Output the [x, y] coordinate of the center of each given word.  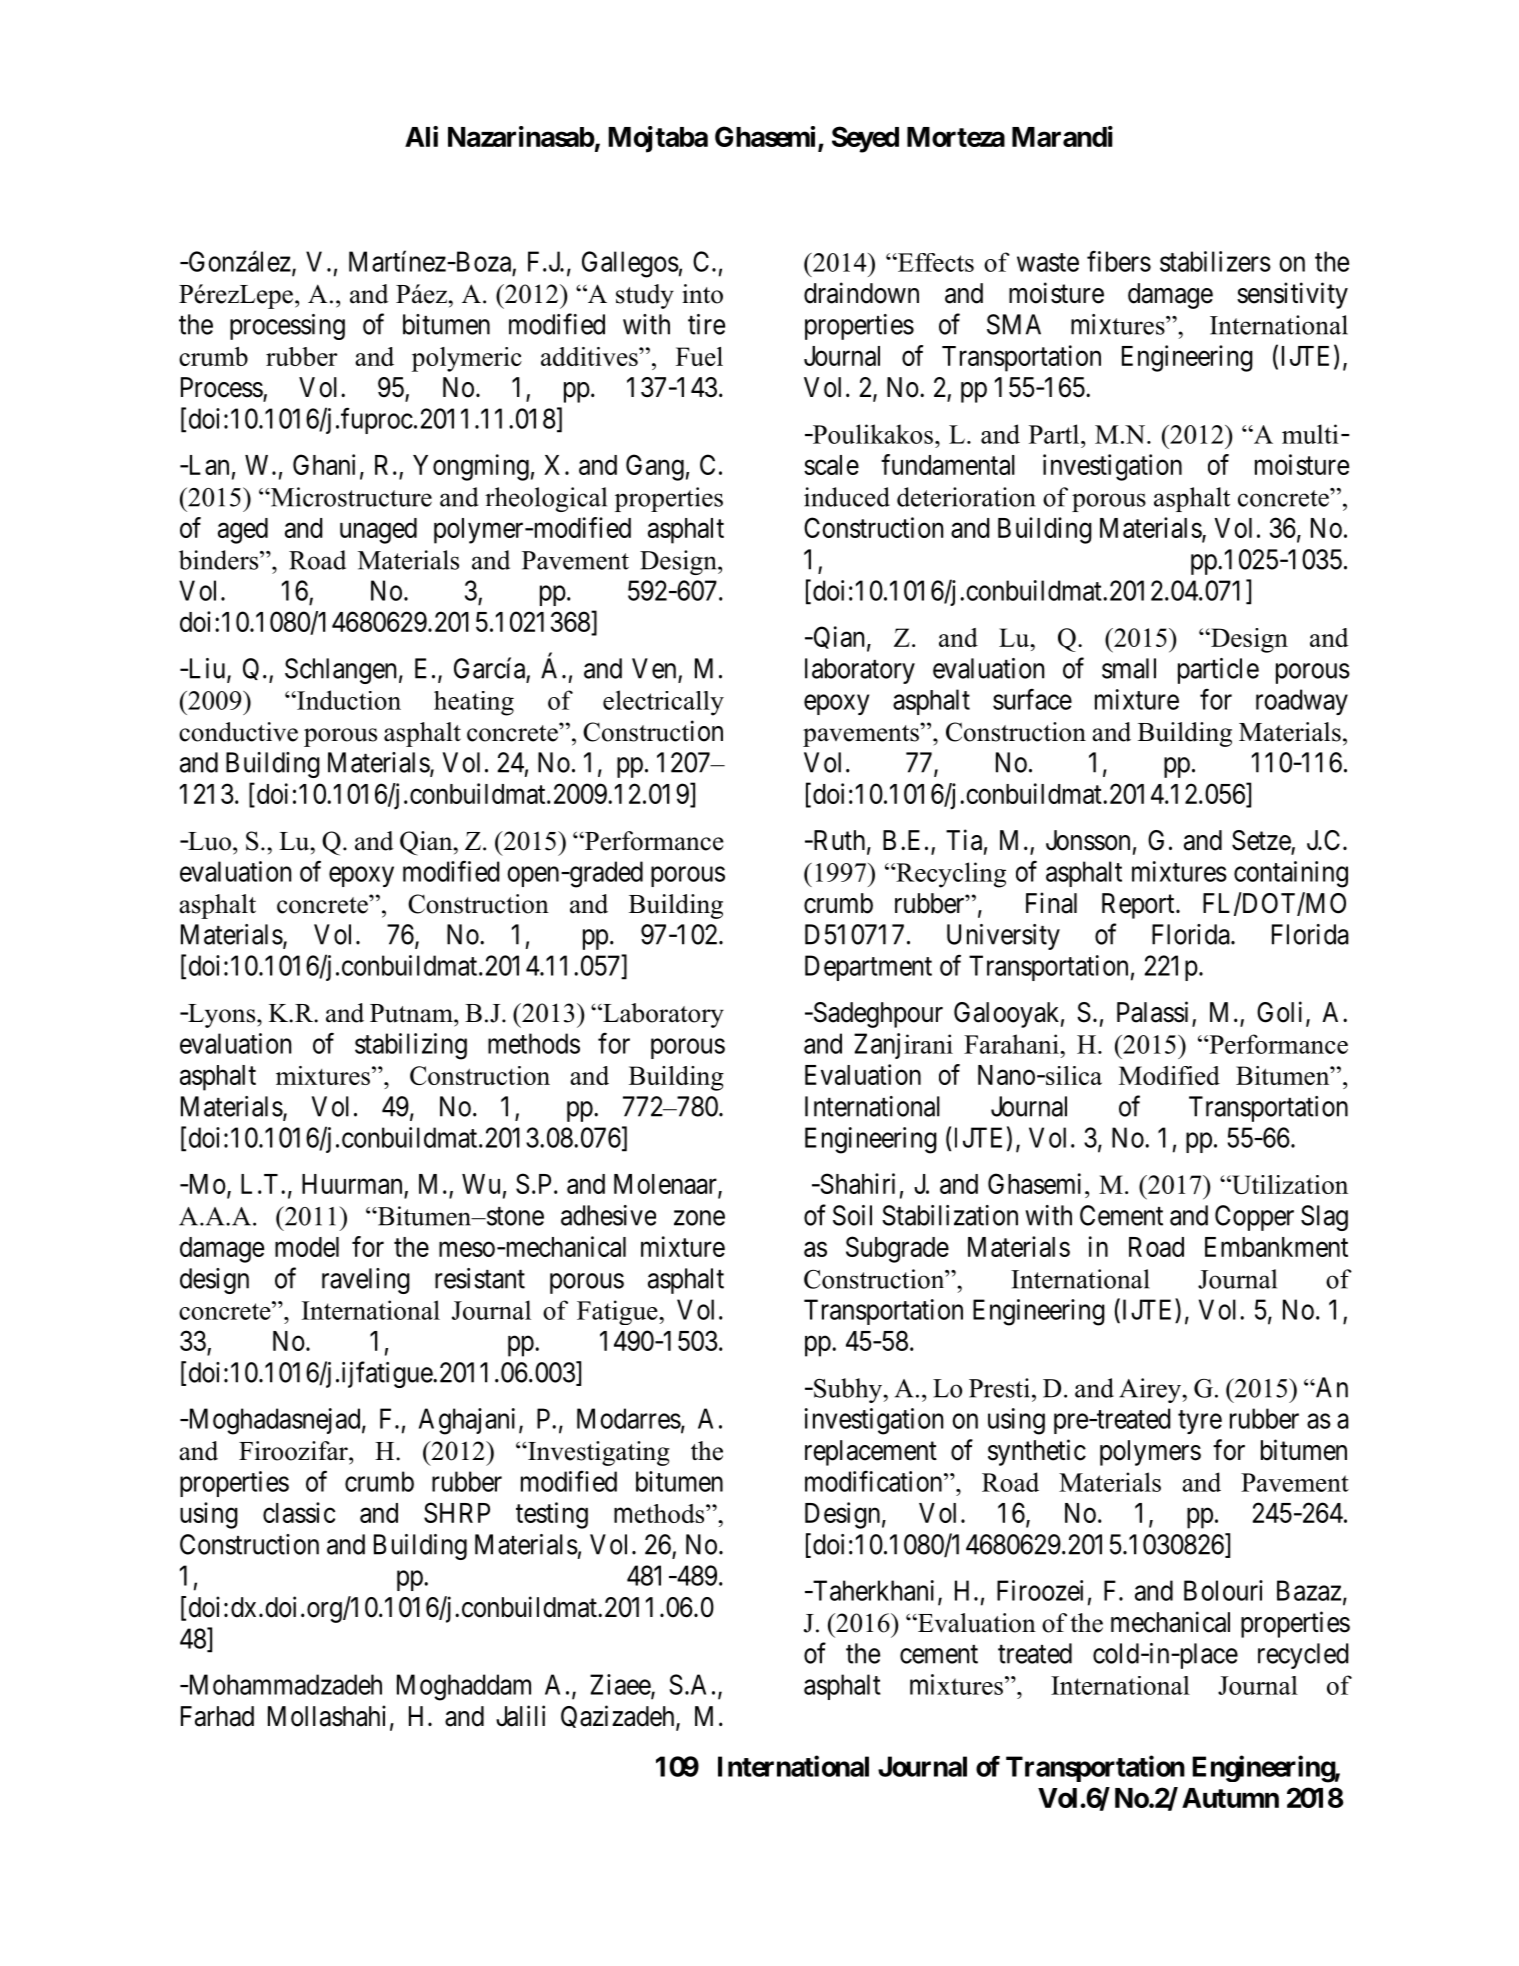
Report [1139, 906]
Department [868, 968]
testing [552, 1515]
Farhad [217, 1716]
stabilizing [411, 1046]
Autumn [1230, 1798]
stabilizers [1215, 261]
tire [706, 324]
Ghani [324, 464]
